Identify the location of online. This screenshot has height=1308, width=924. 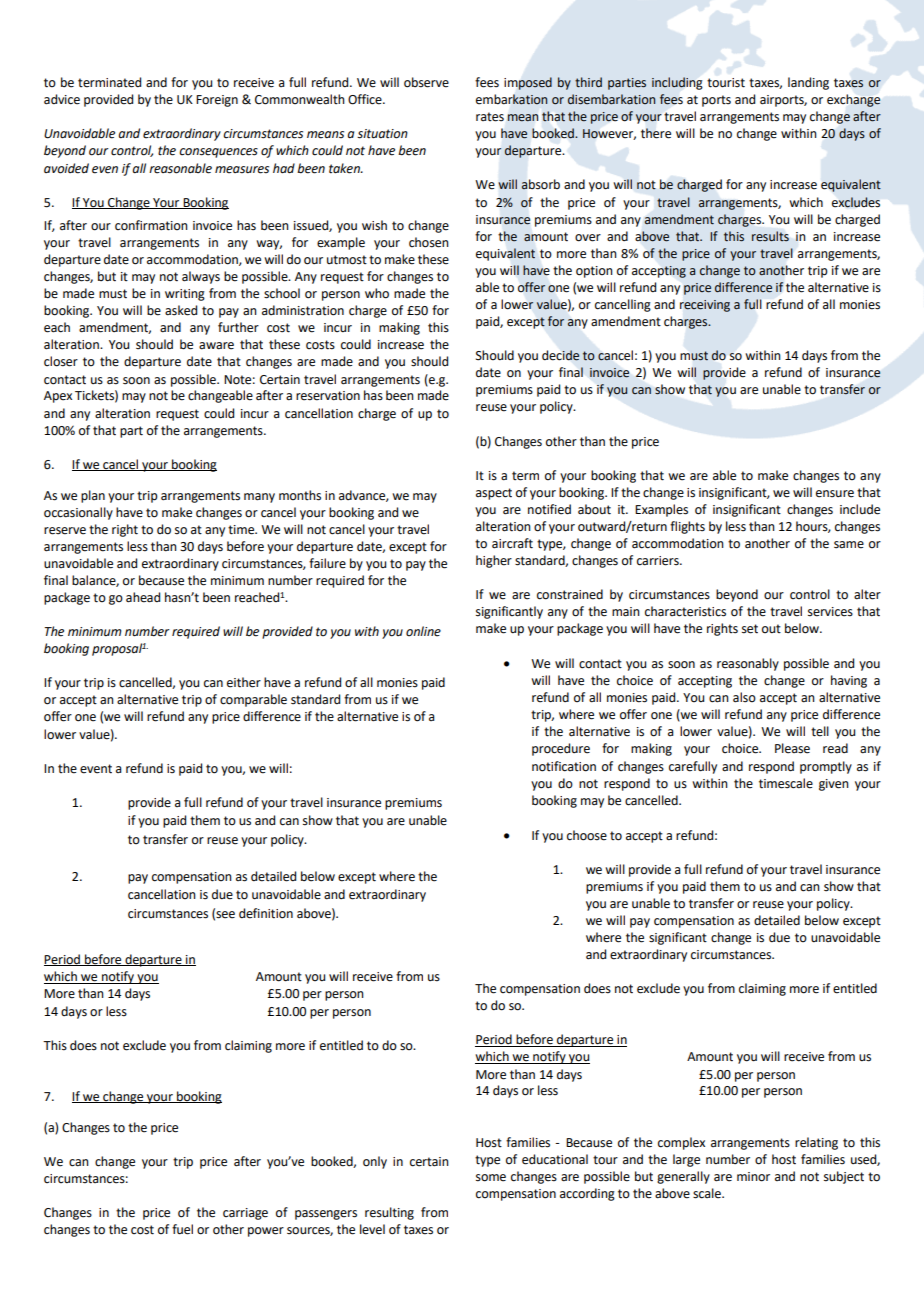
(423, 631).
